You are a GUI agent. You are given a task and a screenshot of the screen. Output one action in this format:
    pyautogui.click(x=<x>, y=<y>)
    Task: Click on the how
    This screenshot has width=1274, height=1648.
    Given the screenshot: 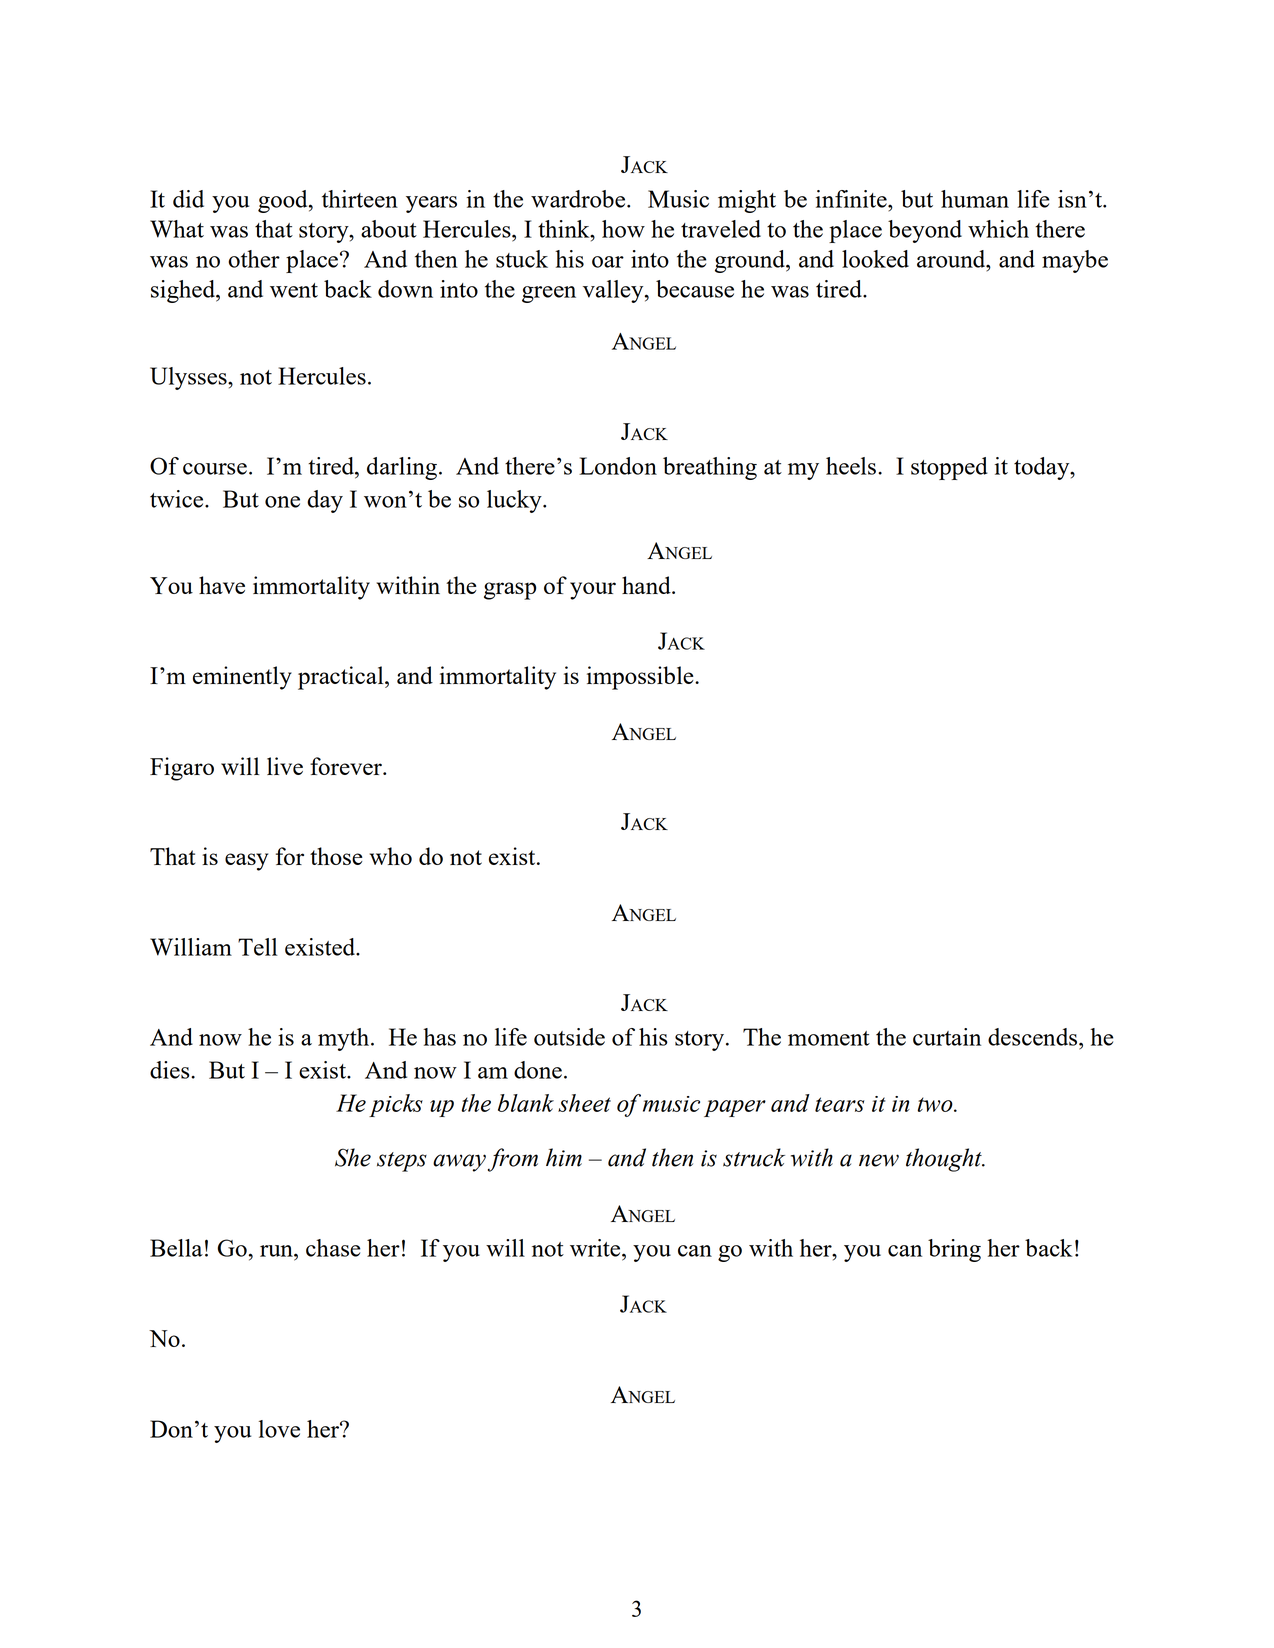 What is the action you would take?
    pyautogui.click(x=623, y=229)
